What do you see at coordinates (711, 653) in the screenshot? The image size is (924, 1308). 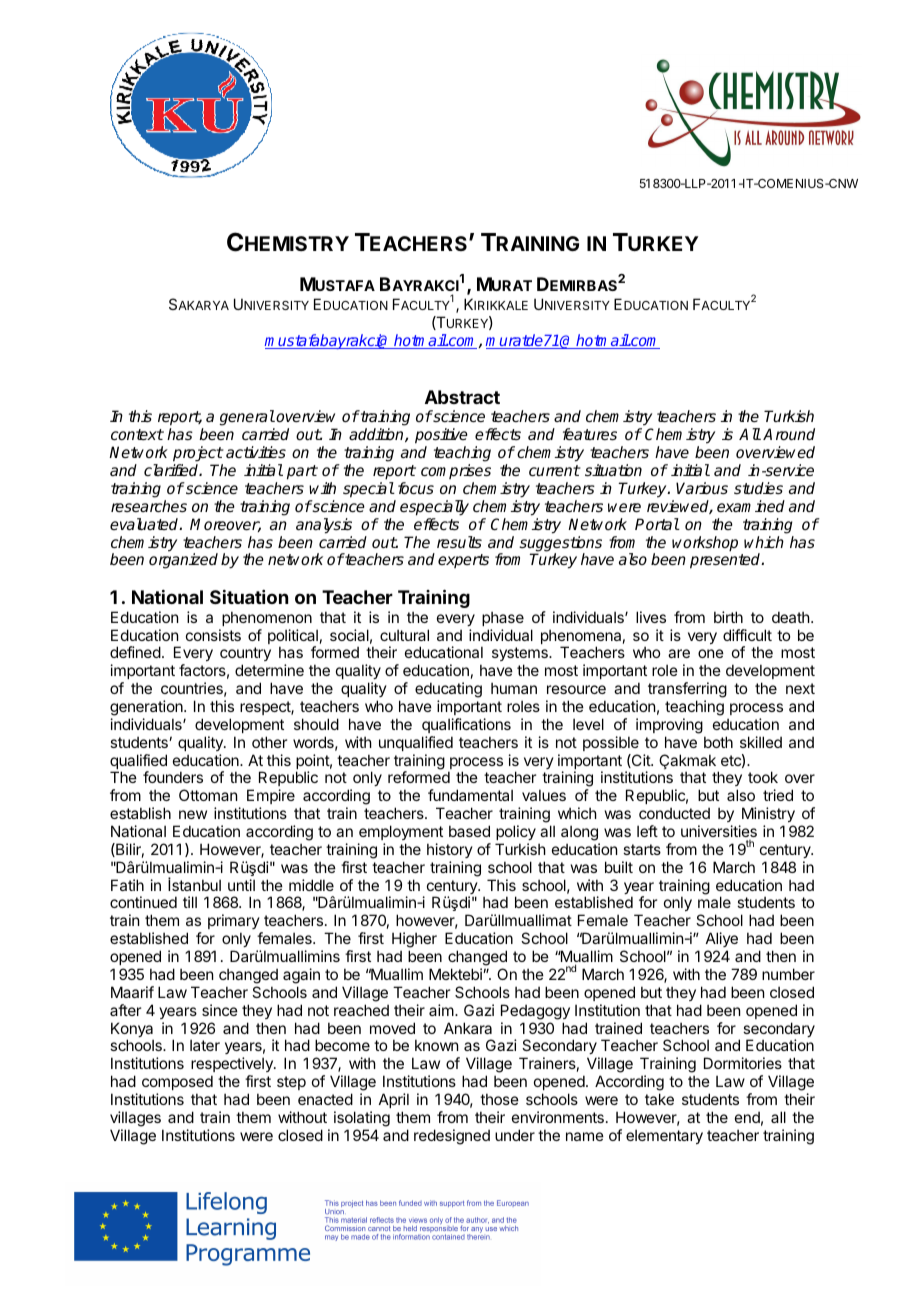 I see `one` at bounding box center [711, 653].
